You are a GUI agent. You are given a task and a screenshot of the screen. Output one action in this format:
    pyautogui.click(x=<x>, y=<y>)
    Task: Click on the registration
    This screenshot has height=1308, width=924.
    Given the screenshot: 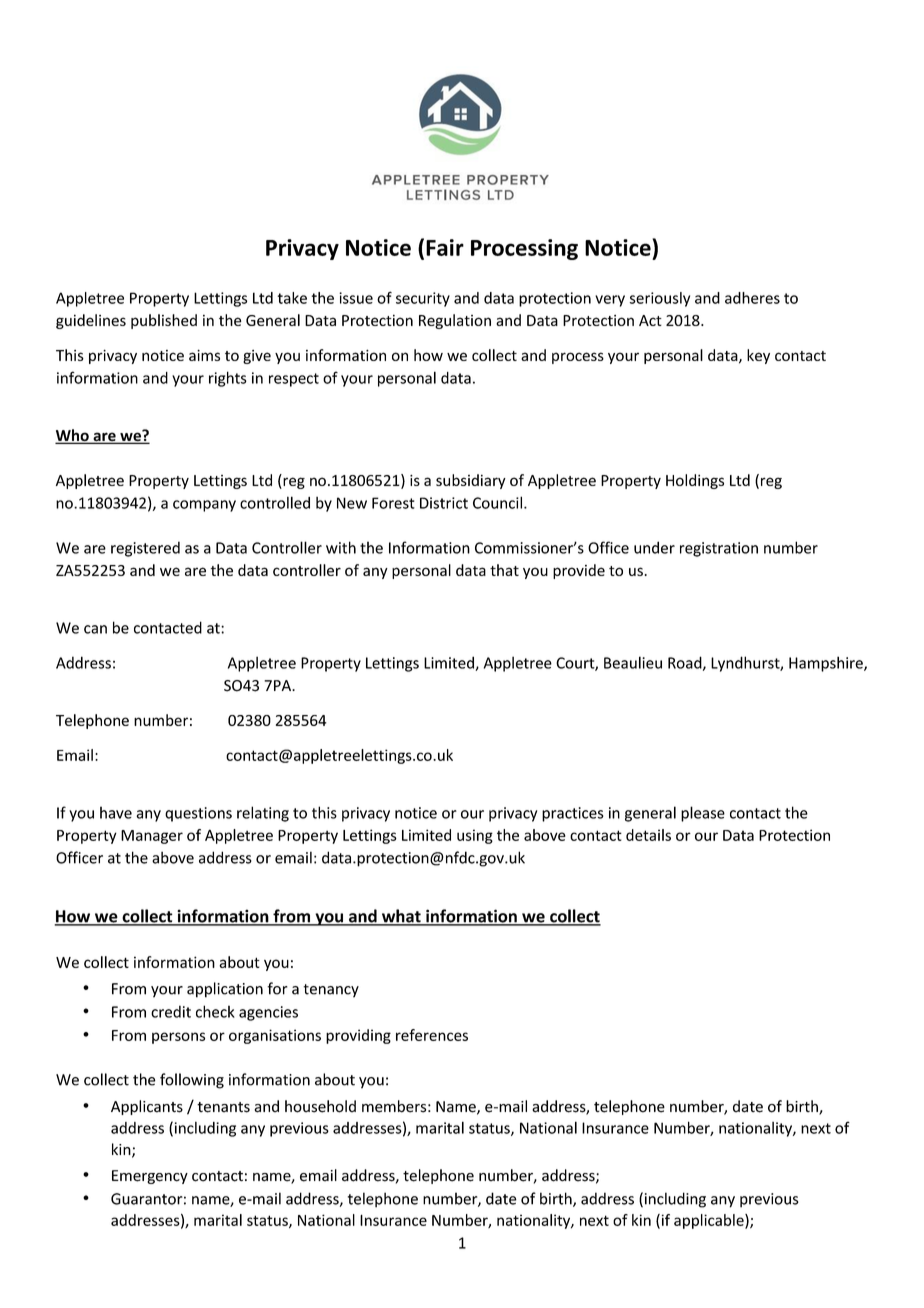 What is the action you would take?
    pyautogui.click(x=719, y=549)
